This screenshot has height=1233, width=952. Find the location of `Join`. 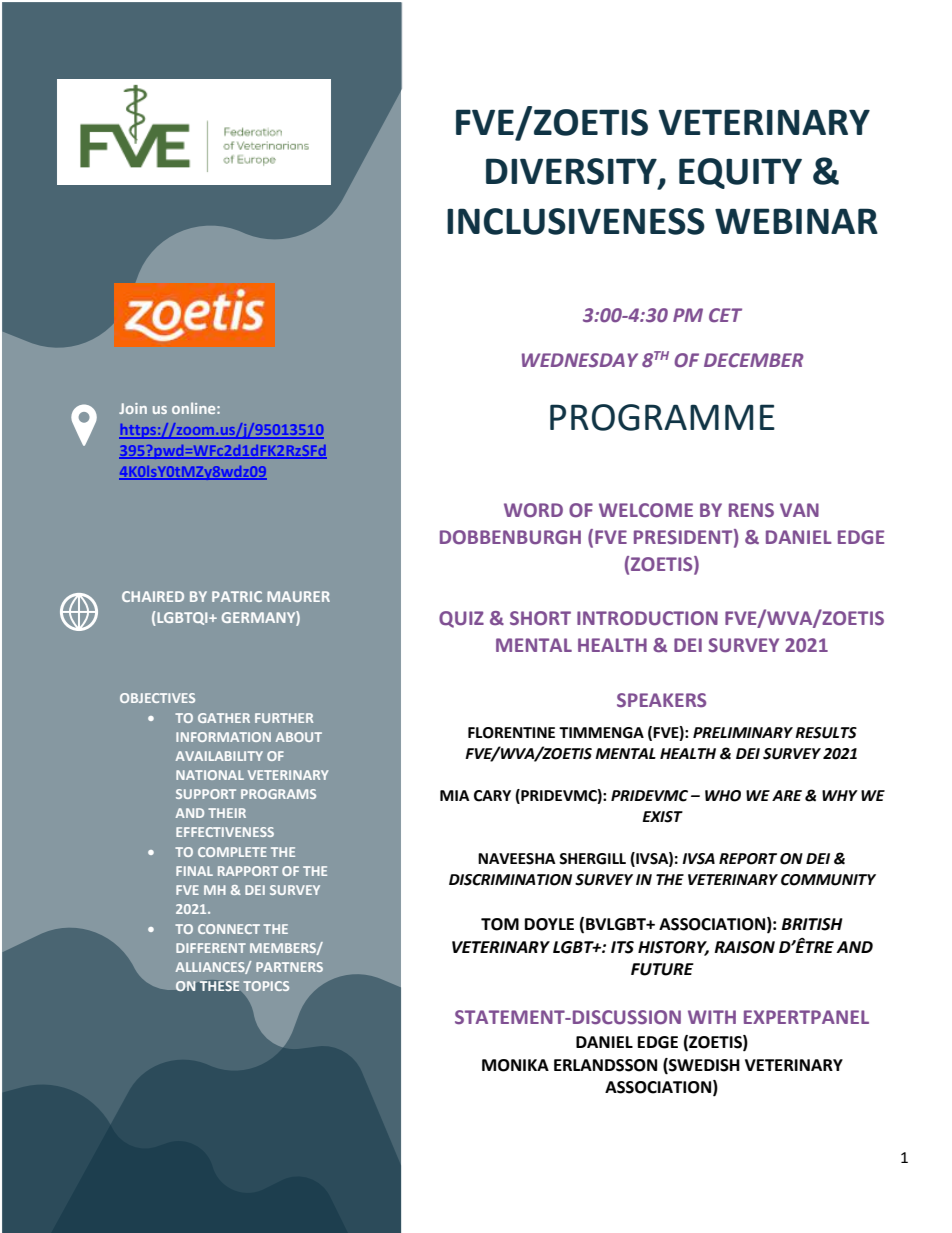

Join is located at coordinates (133, 408).
